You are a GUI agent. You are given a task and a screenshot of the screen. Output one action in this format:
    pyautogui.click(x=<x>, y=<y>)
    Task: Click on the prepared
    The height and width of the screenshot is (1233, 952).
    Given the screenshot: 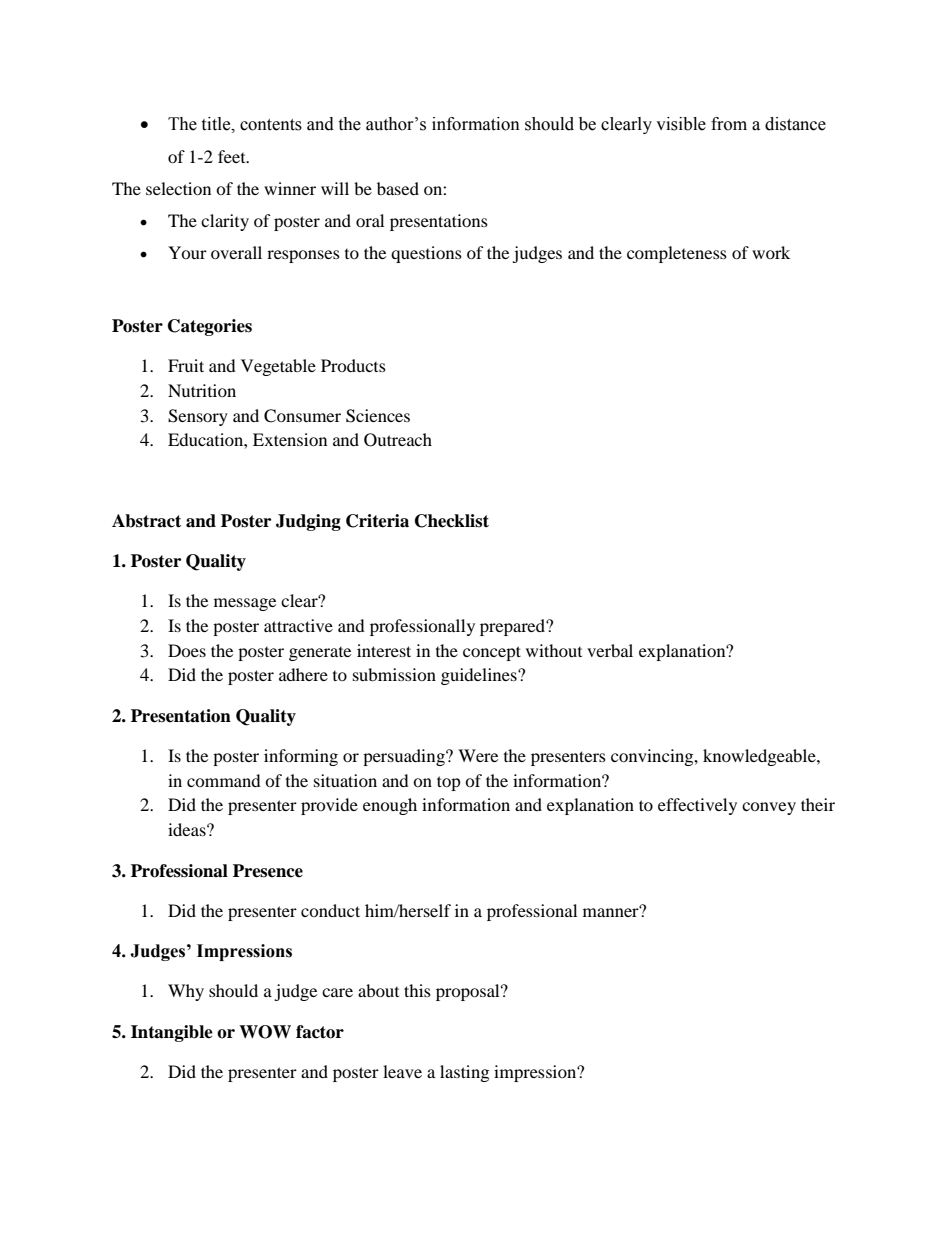 What is the action you would take?
    pyautogui.click(x=513, y=627)
